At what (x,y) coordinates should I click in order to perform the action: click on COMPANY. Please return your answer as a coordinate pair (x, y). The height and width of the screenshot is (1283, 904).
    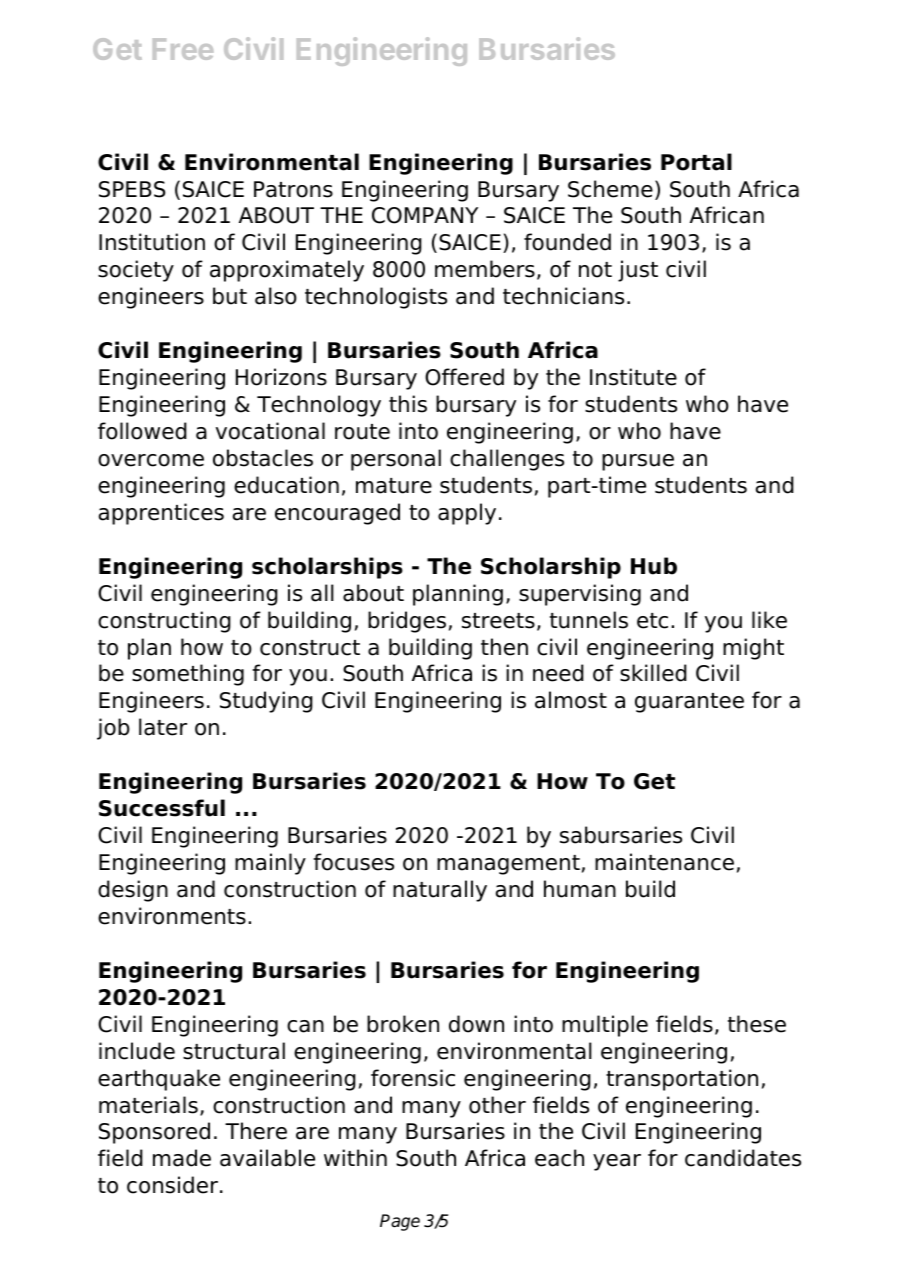
    Looking at the image, I should click on (425, 215).
